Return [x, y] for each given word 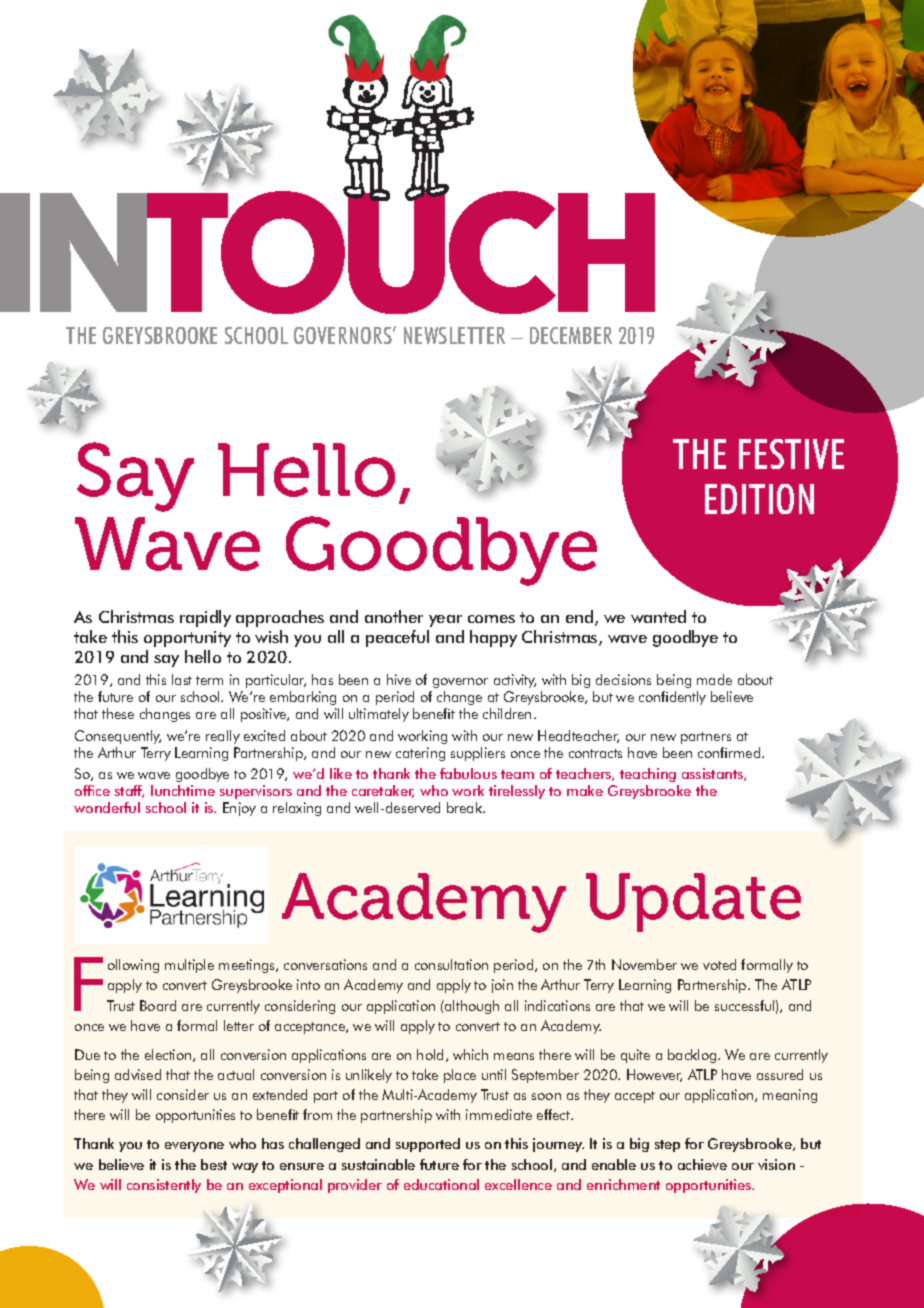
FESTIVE [791, 454]
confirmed [730, 752]
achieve [702, 1164]
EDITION [759, 499]
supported [428, 1145]
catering [420, 754]
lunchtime [183, 790]
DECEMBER [571, 335]
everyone [194, 1147]
